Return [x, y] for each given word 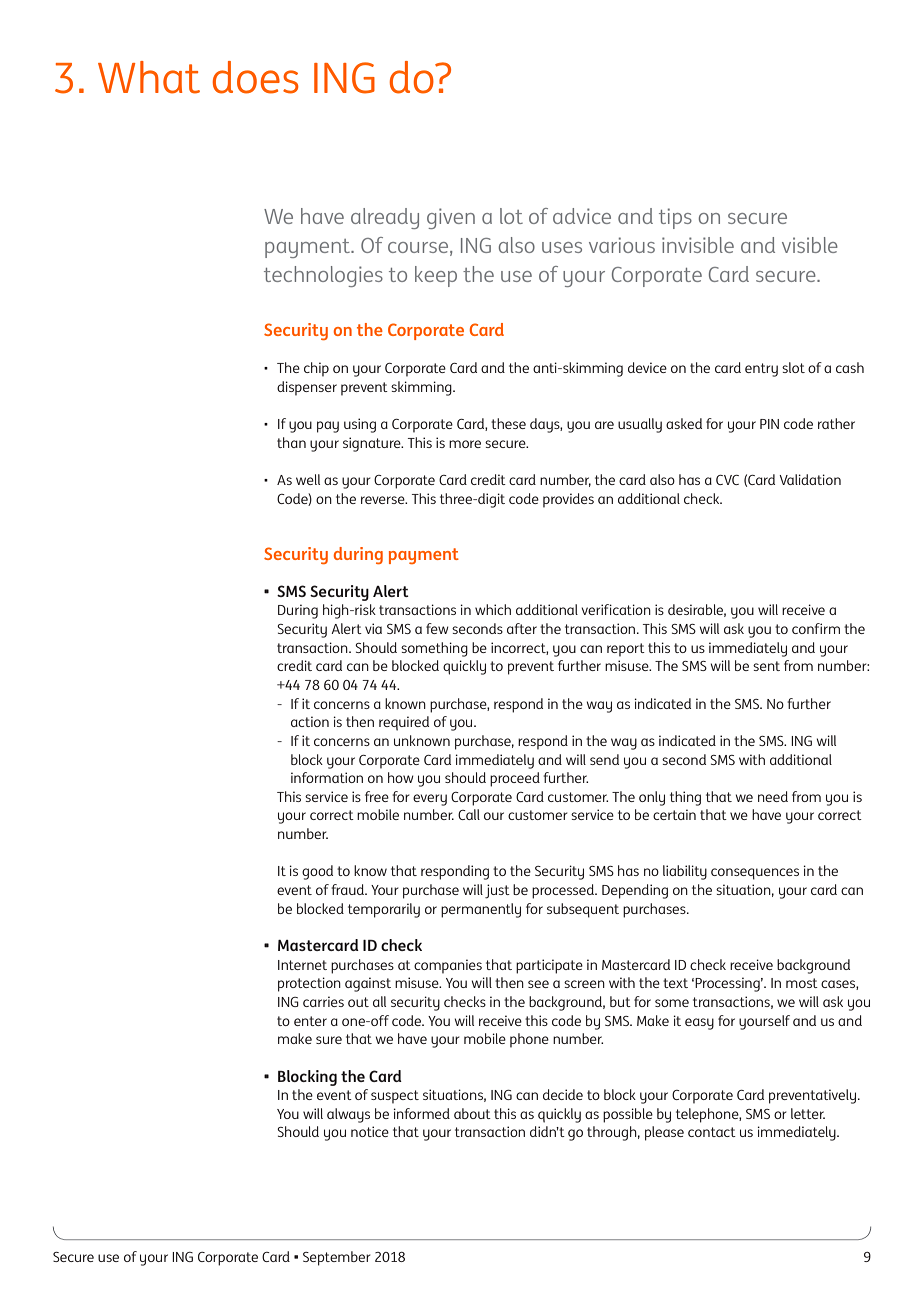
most [802, 983]
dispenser [307, 388]
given [451, 218]
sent [766, 666]
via [373, 628]
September [337, 1258]
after [522, 628]
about [472, 1113]
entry [761, 370]
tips [675, 218]
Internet [302, 965]
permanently [481, 910]
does [255, 77]
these [508, 423]
